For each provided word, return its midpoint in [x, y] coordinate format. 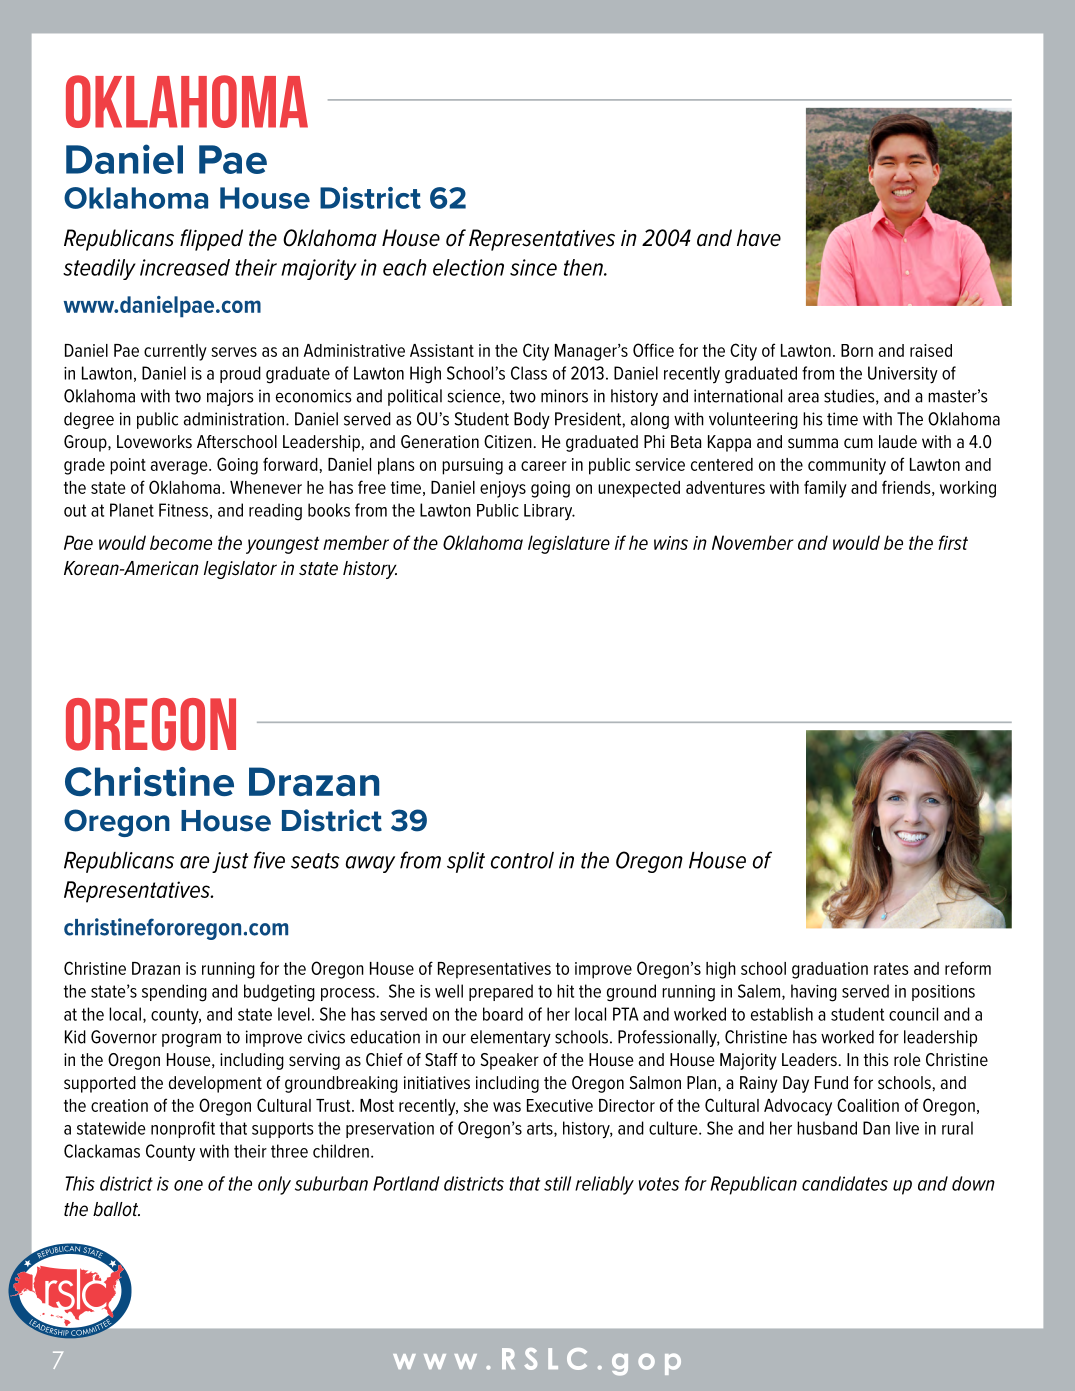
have [759, 238]
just [230, 862]
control [522, 860]
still [557, 1183]
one [188, 1185]
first [953, 542]
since [533, 267]
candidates [845, 1183]
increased [185, 267]
